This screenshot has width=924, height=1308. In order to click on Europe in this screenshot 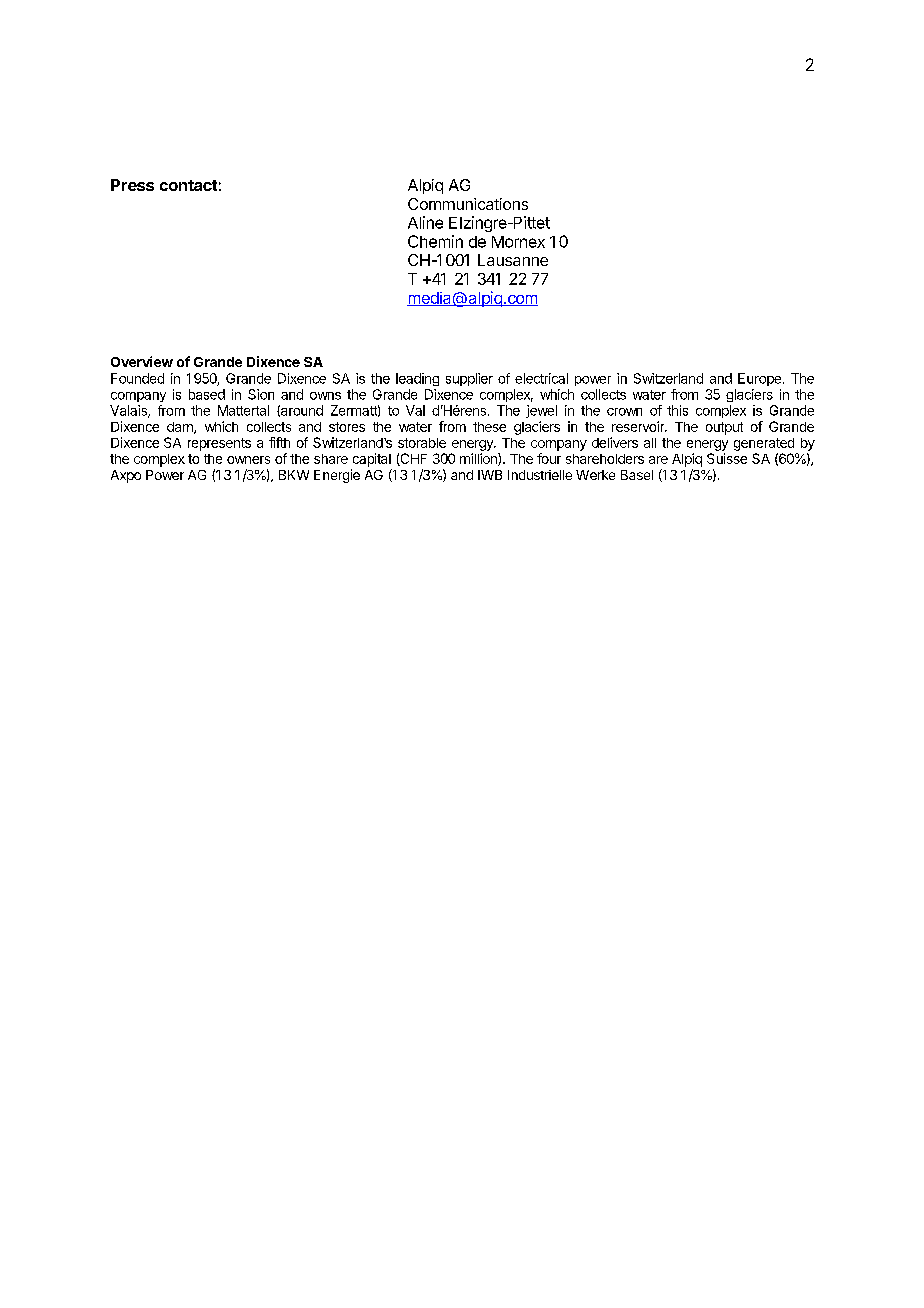, I will do `click(759, 379)`.
